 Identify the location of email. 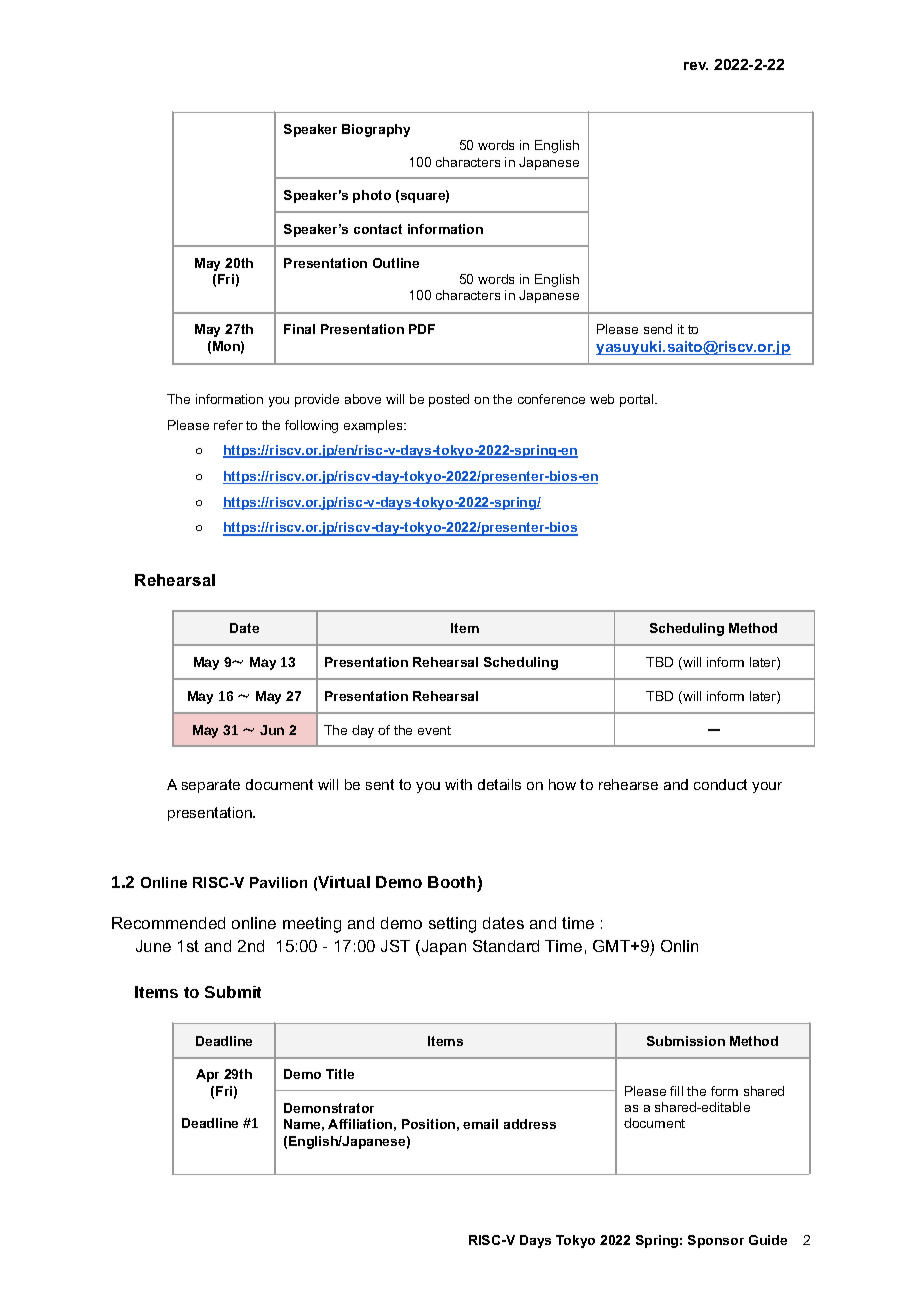
(480, 1124).
